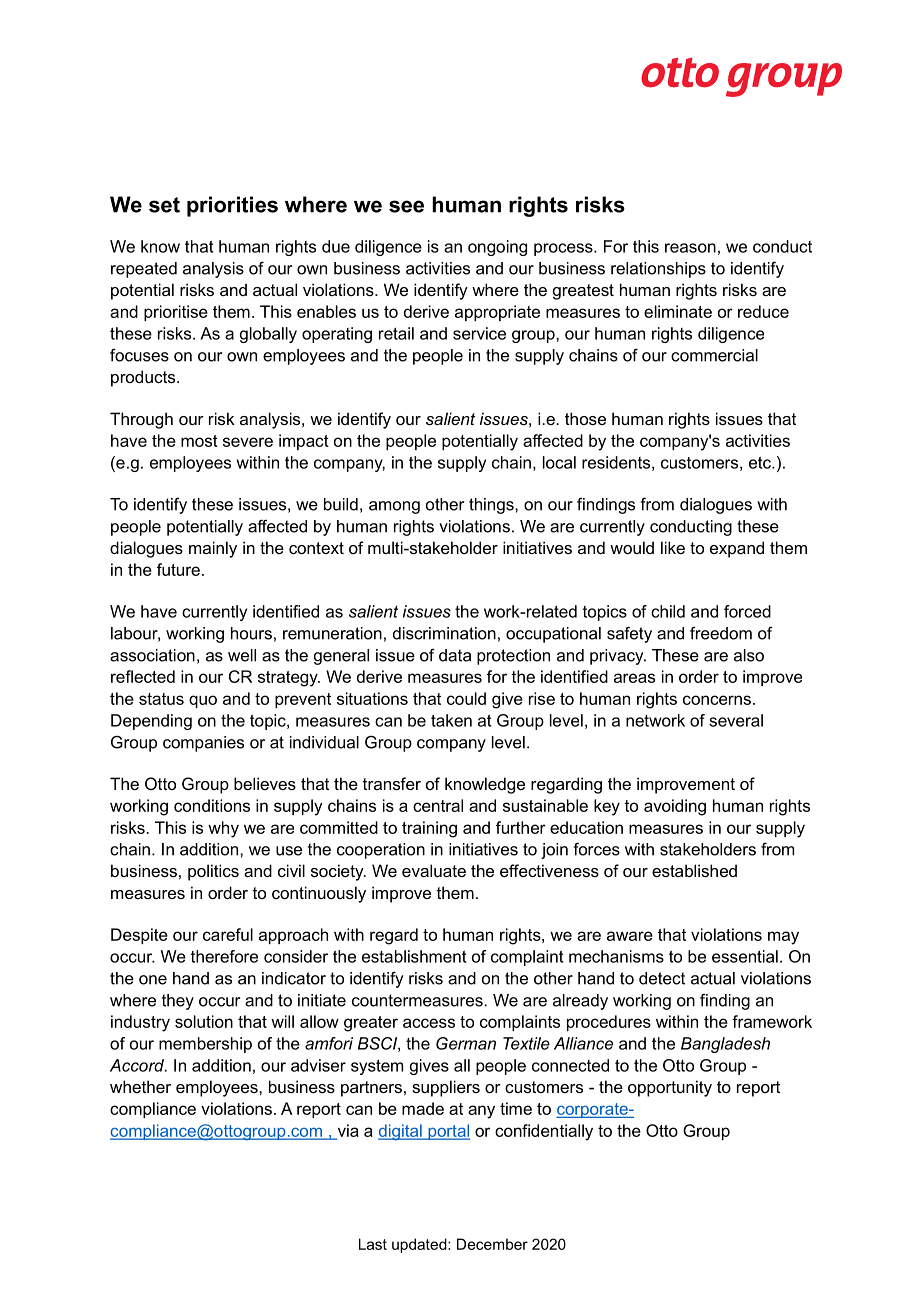 This screenshot has height=1308, width=924. Describe the element at coordinates (373, 1244) in the screenshot. I see `Last` at that location.
